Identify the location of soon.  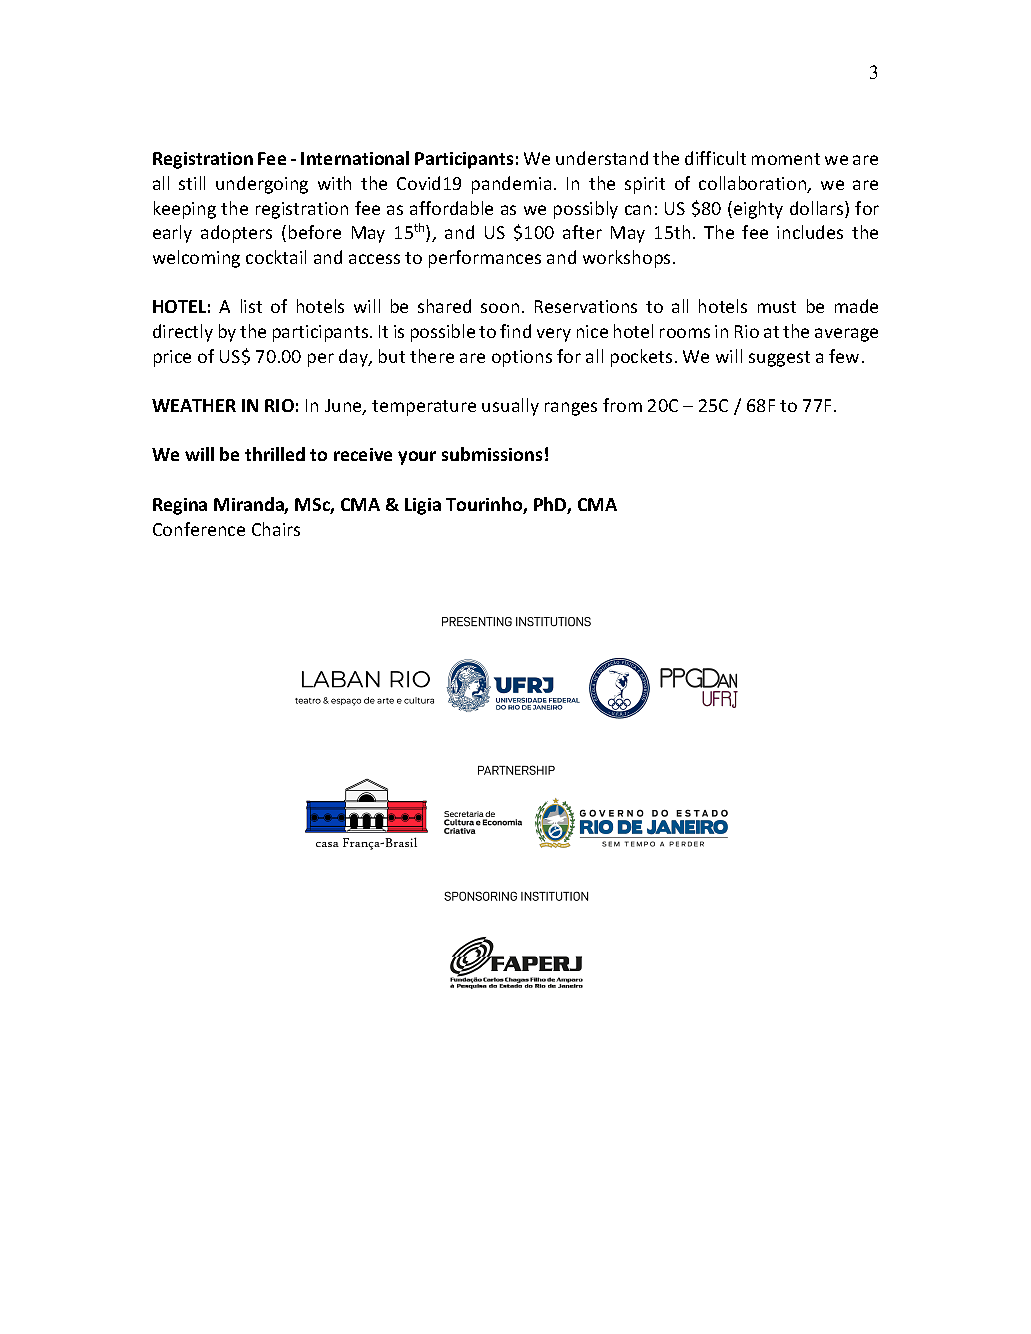
(500, 308).
